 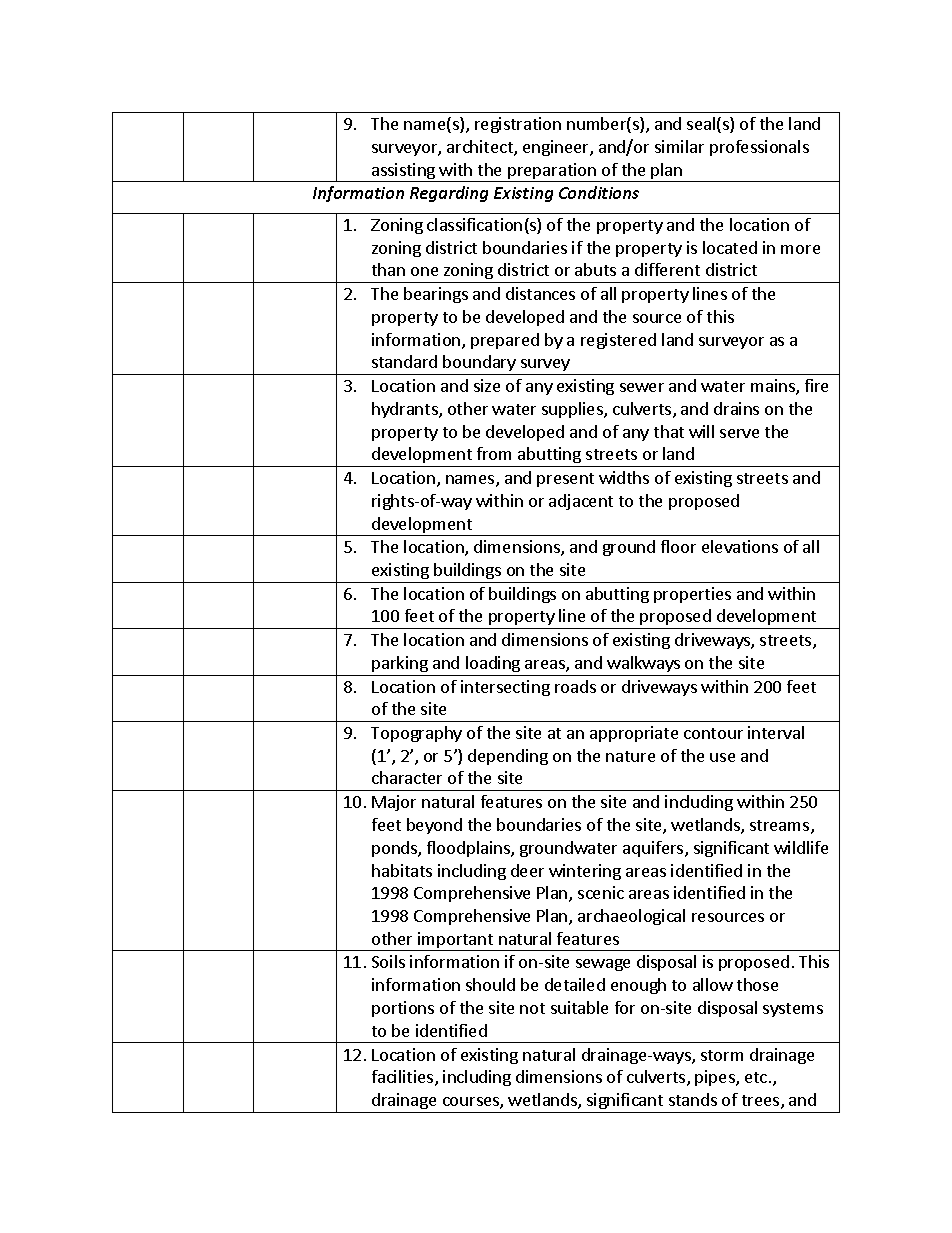 I want to click on elevations, so click(x=740, y=546).
